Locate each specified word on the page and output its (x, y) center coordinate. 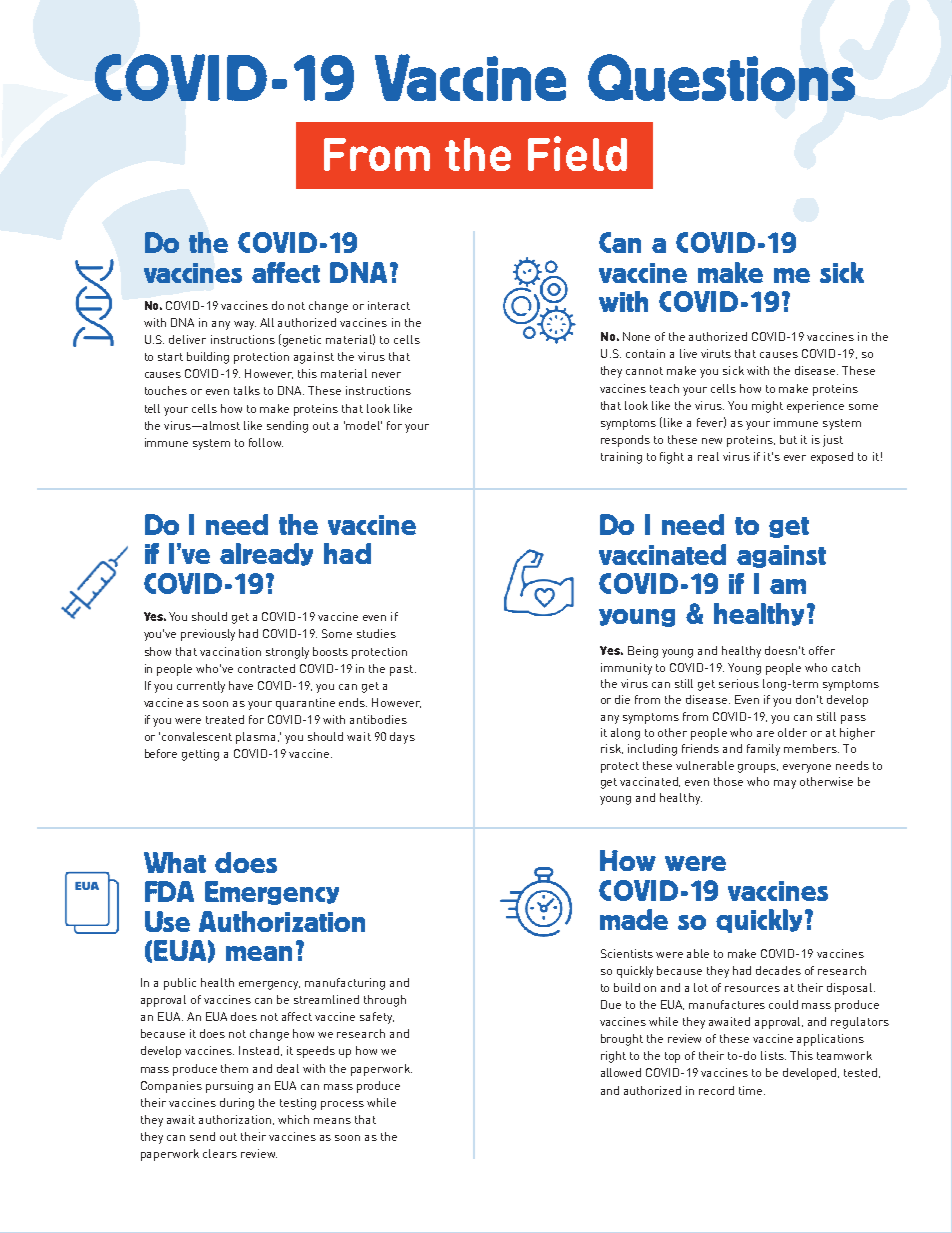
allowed (621, 1072)
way (245, 325)
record (716, 1090)
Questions (721, 77)
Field (577, 153)
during (237, 1104)
